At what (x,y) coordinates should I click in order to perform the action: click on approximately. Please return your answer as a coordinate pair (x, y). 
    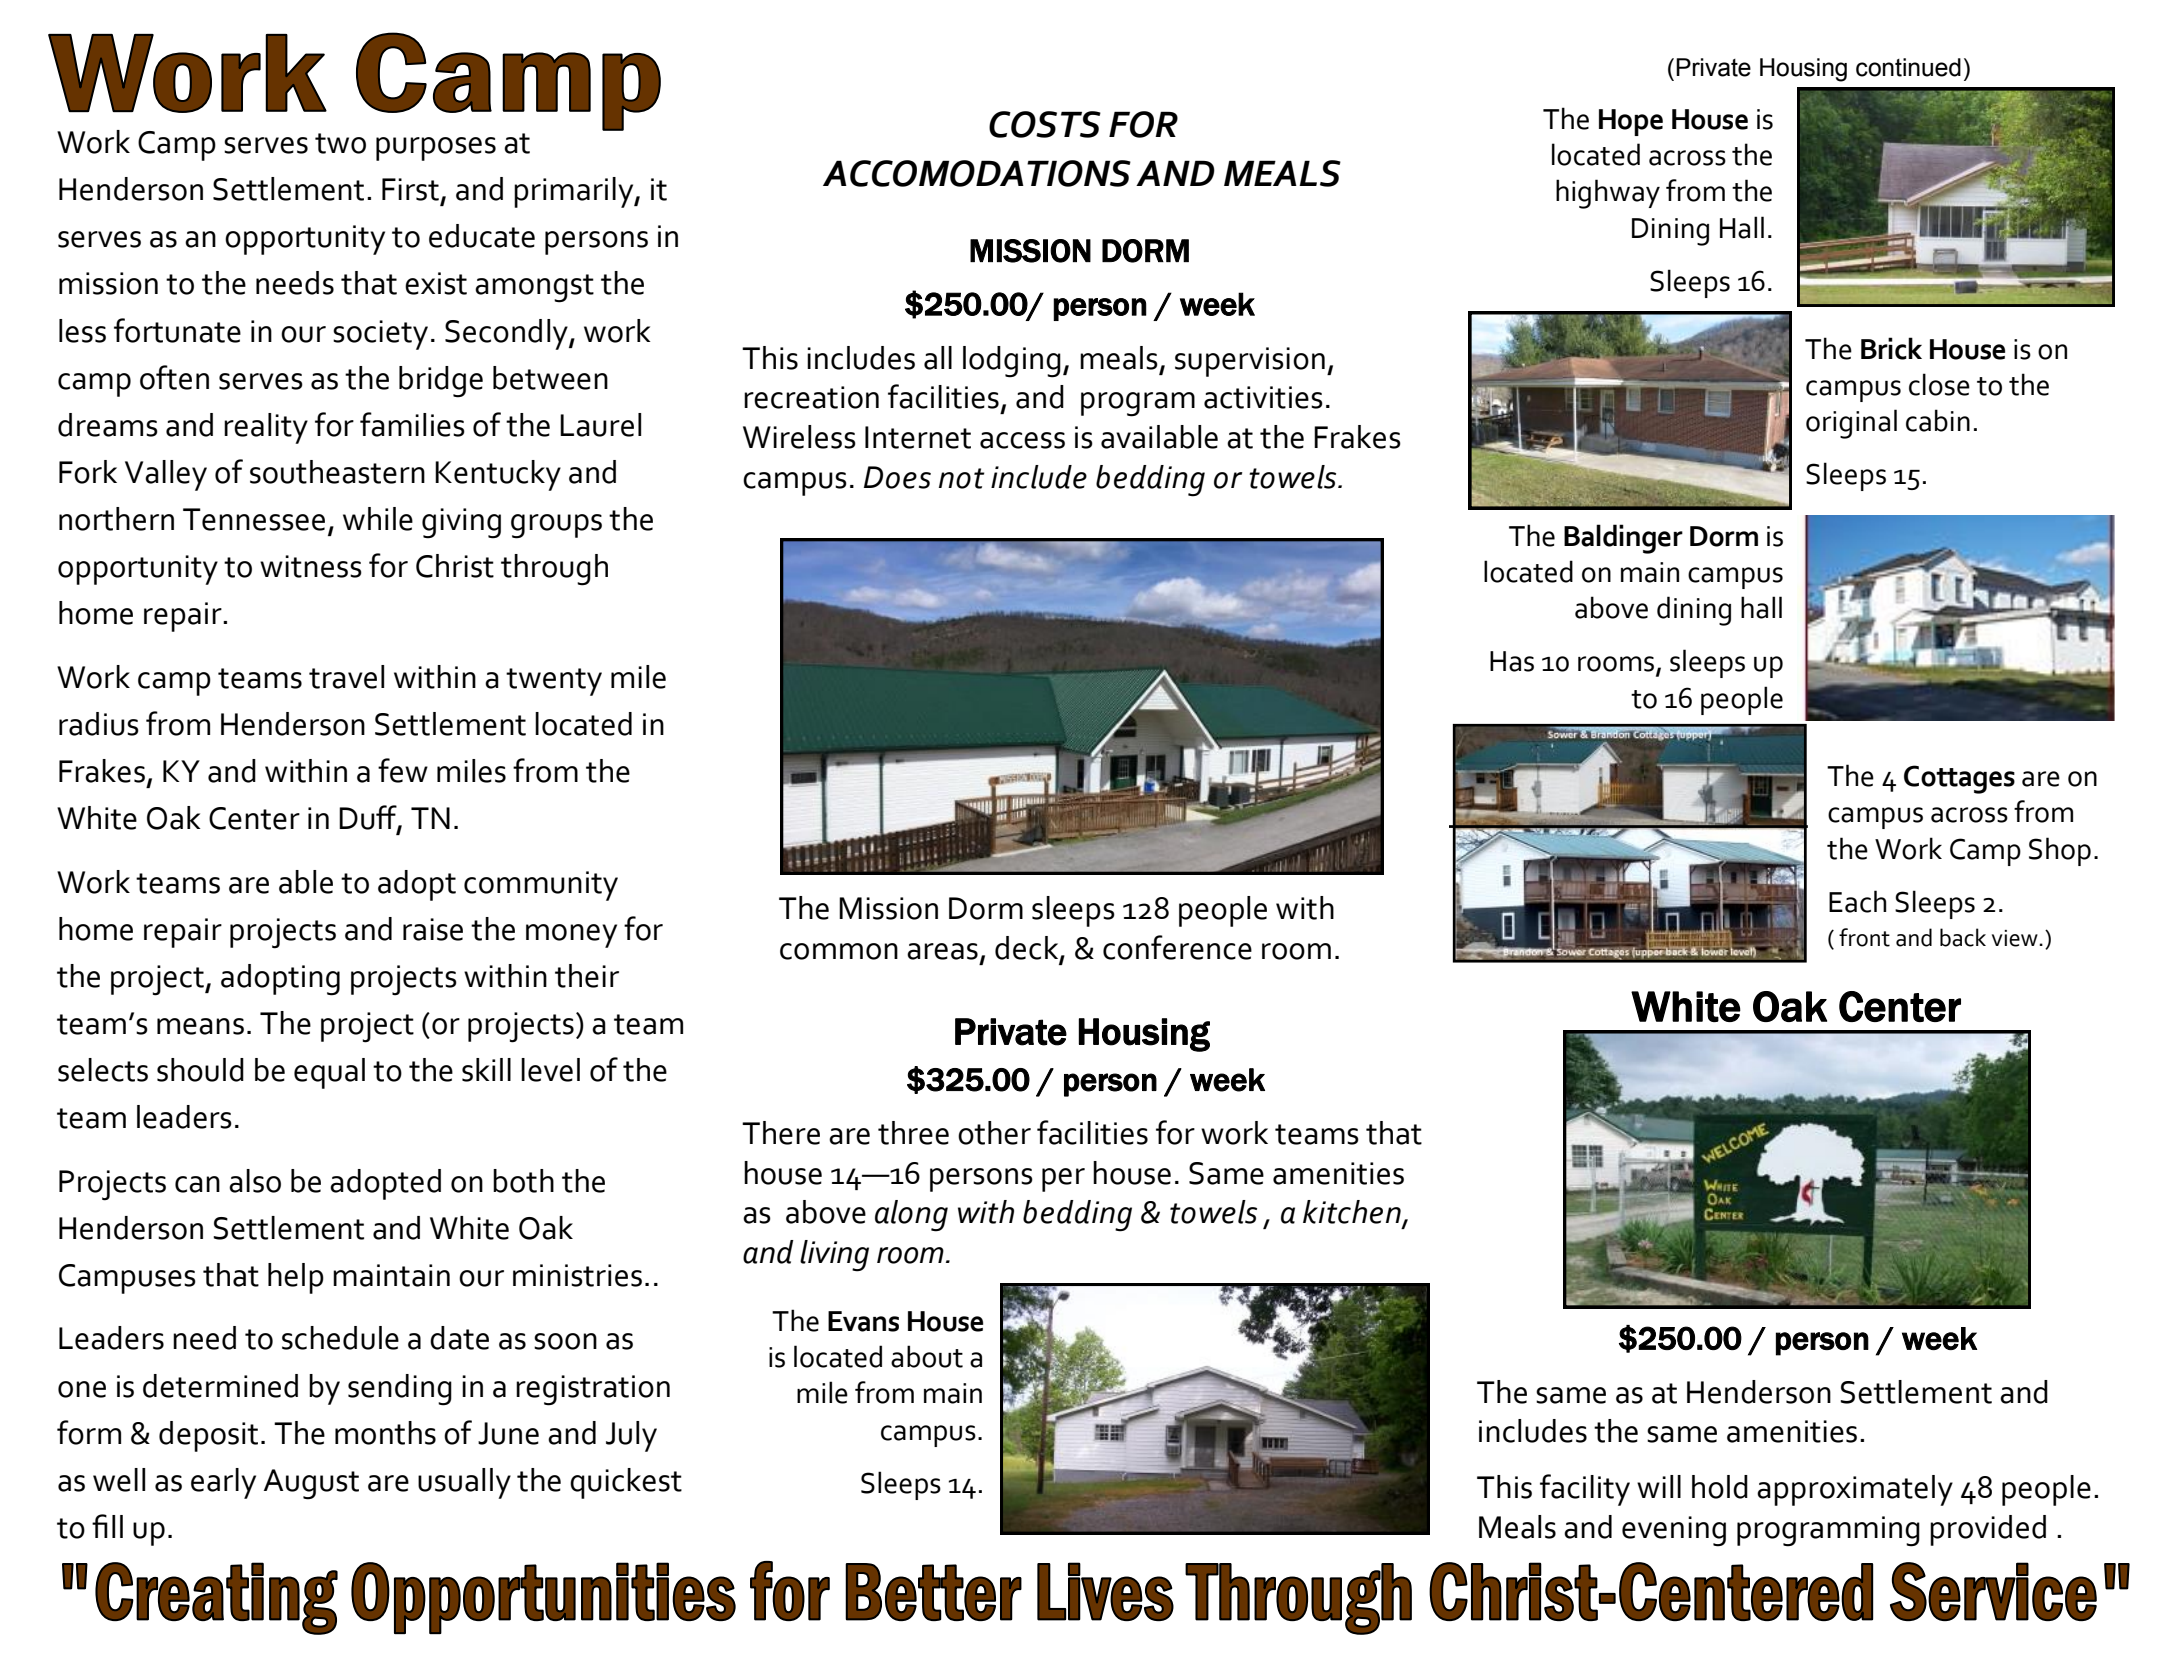
    Looking at the image, I should click on (1855, 1490).
